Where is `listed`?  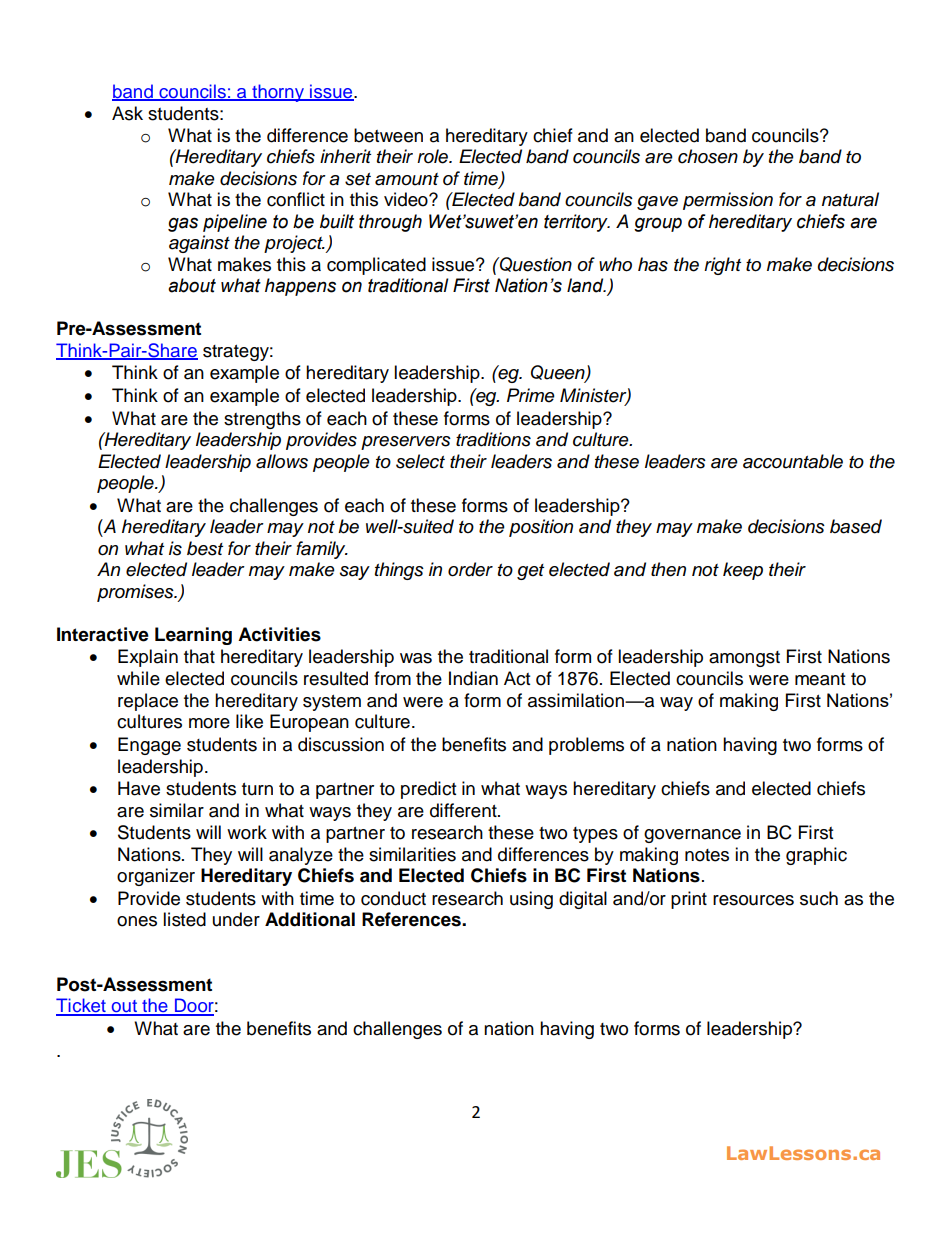 listed is located at coordinates (184, 919).
